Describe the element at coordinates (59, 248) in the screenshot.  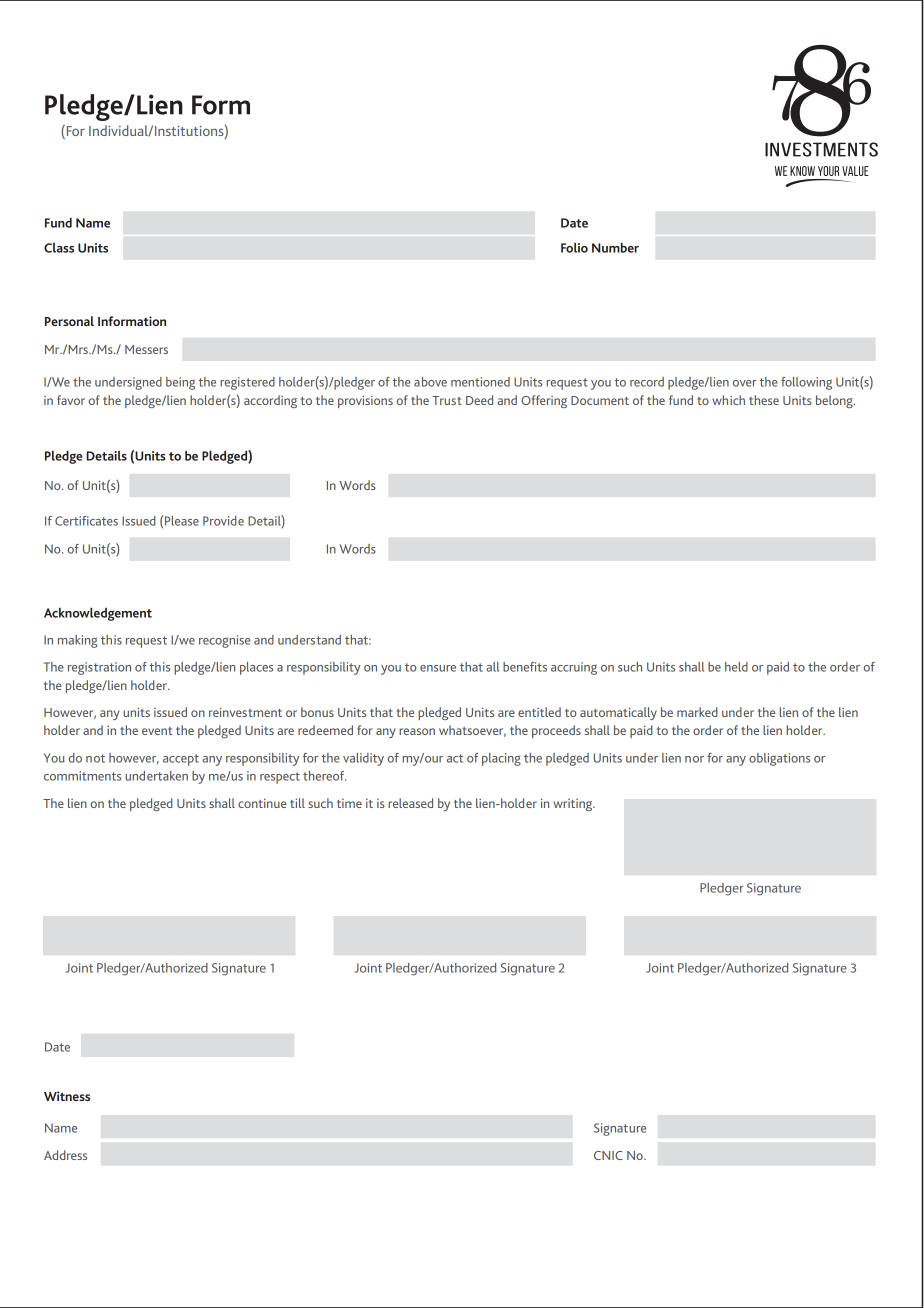
I see `Class` at that location.
